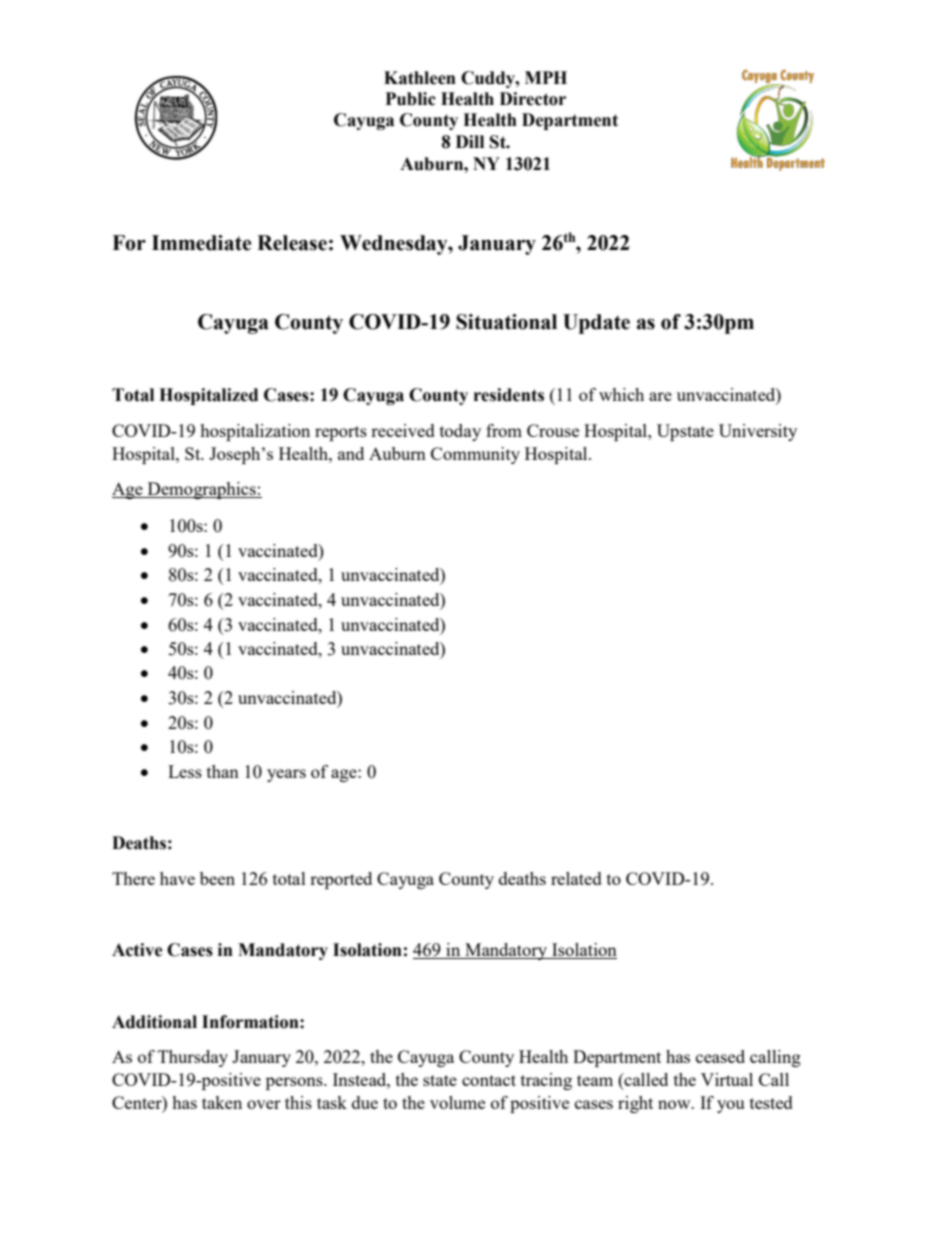  I want to click on Demographics, so click(202, 490).
